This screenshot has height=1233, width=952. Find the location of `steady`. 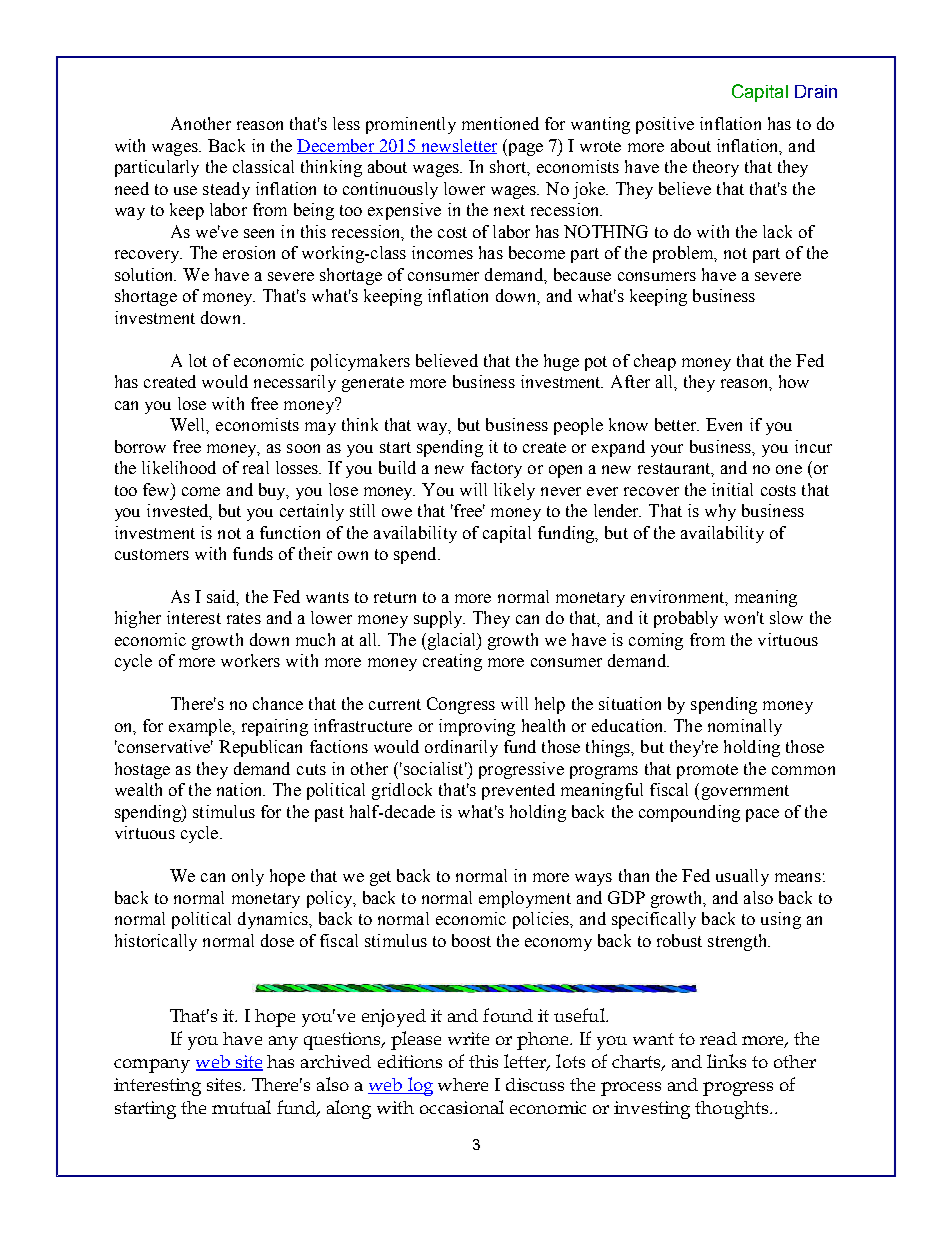

steady is located at coordinates (226, 190).
